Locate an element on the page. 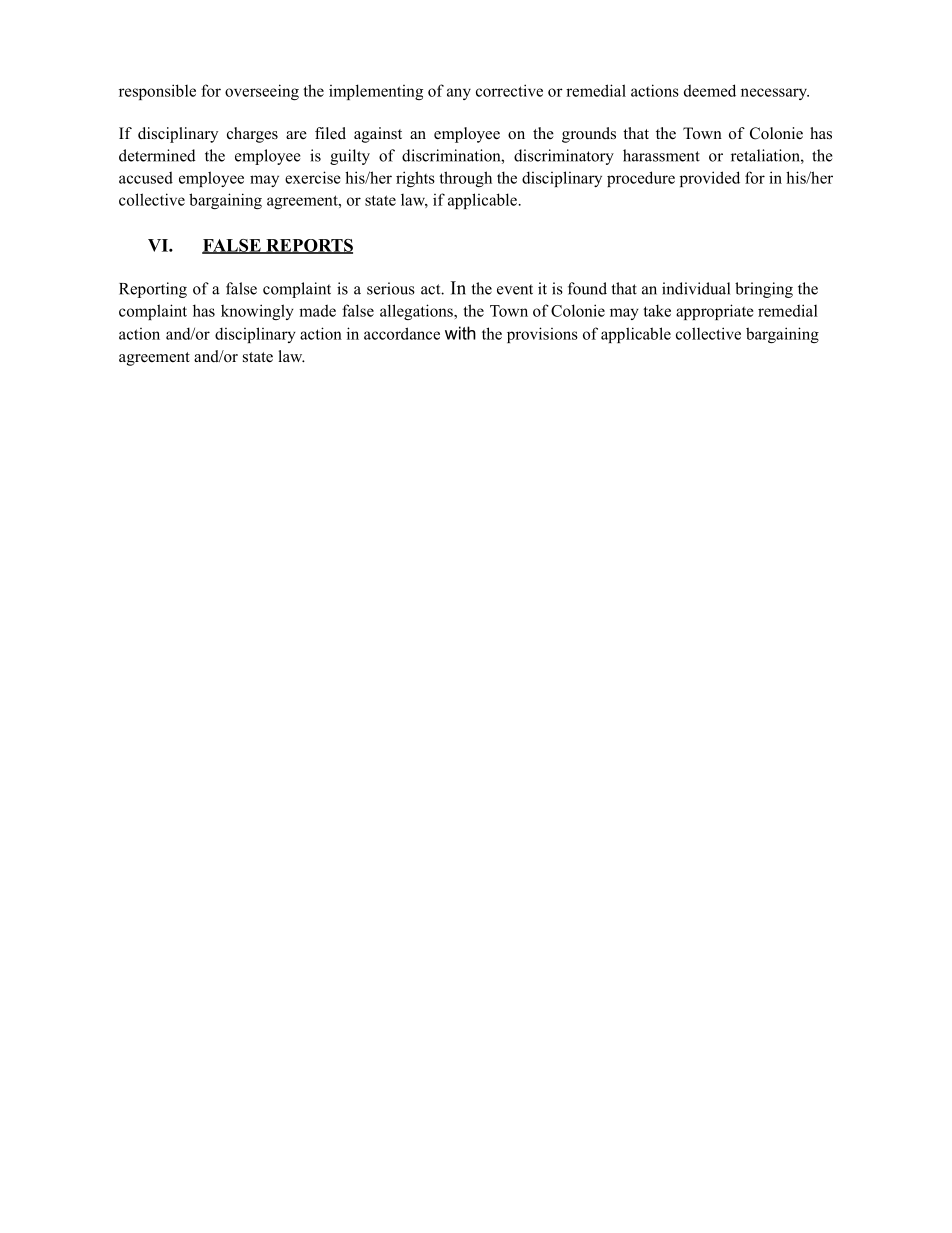 Image resolution: width=952 pixels, height=1233 pixels. knowingly is located at coordinates (257, 312).
